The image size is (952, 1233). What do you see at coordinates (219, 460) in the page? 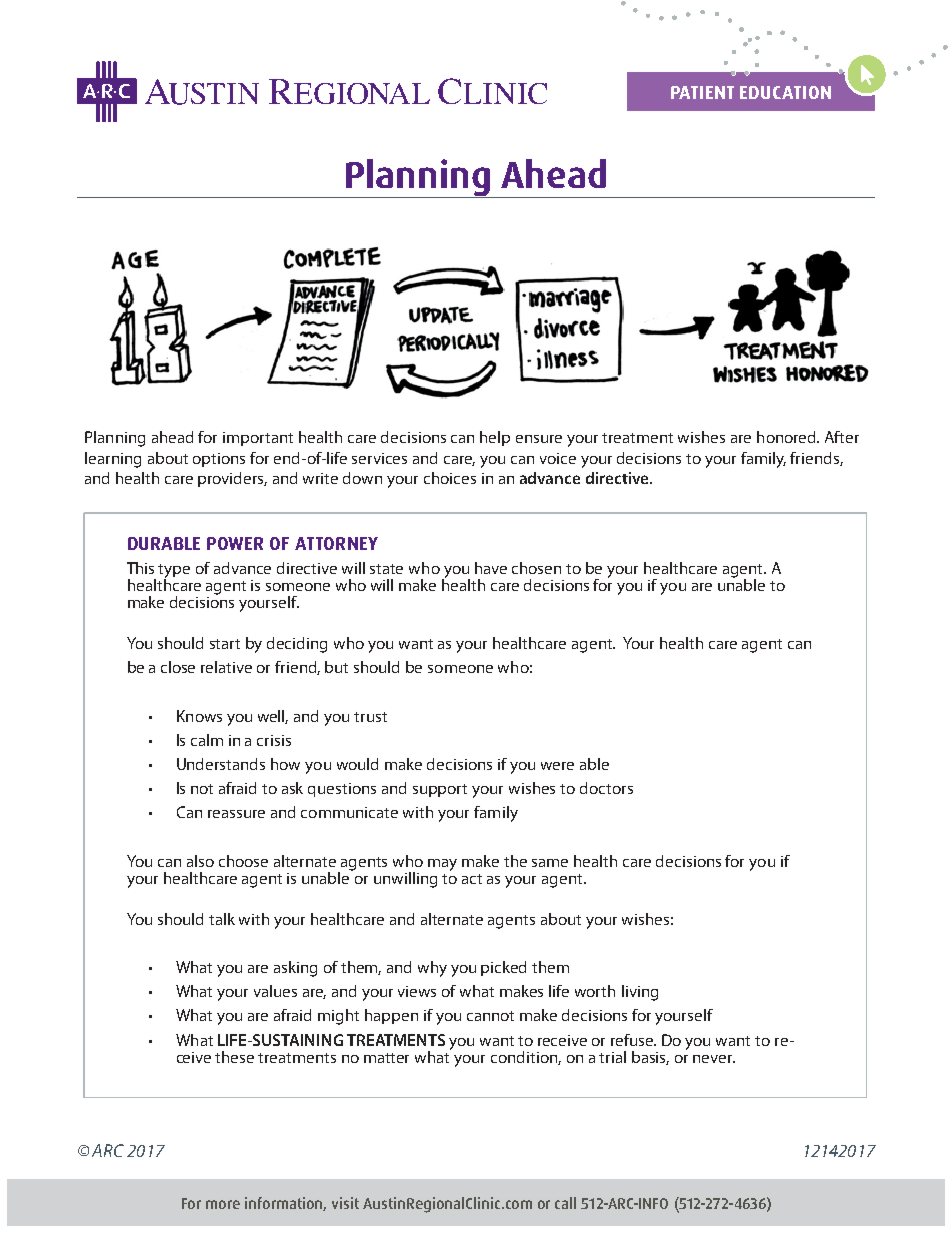
I see `options` at bounding box center [219, 460].
